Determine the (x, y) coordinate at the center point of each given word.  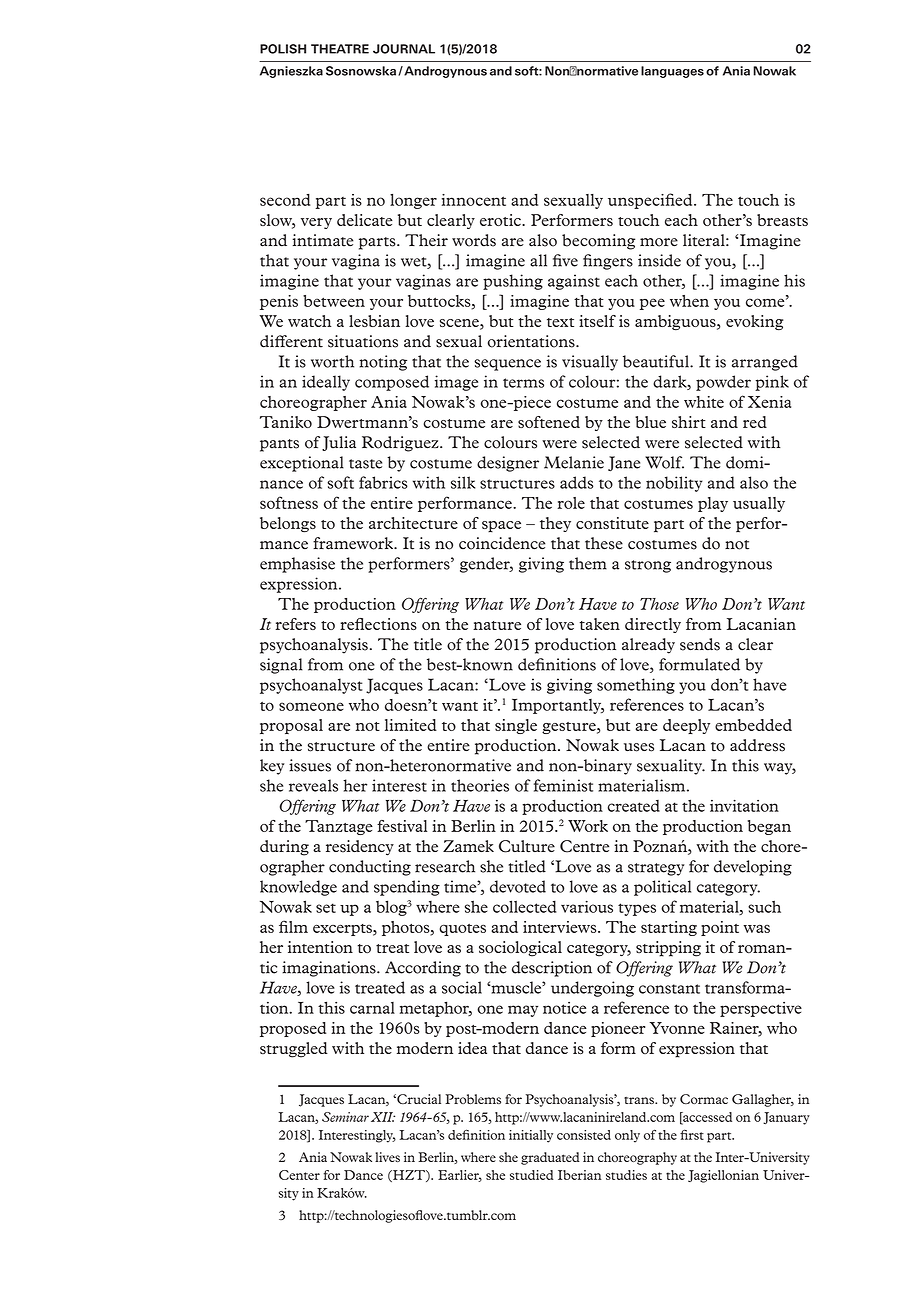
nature (497, 625)
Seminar (345, 1117)
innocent (474, 200)
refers (295, 624)
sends (700, 644)
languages (672, 72)
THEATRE (340, 49)
